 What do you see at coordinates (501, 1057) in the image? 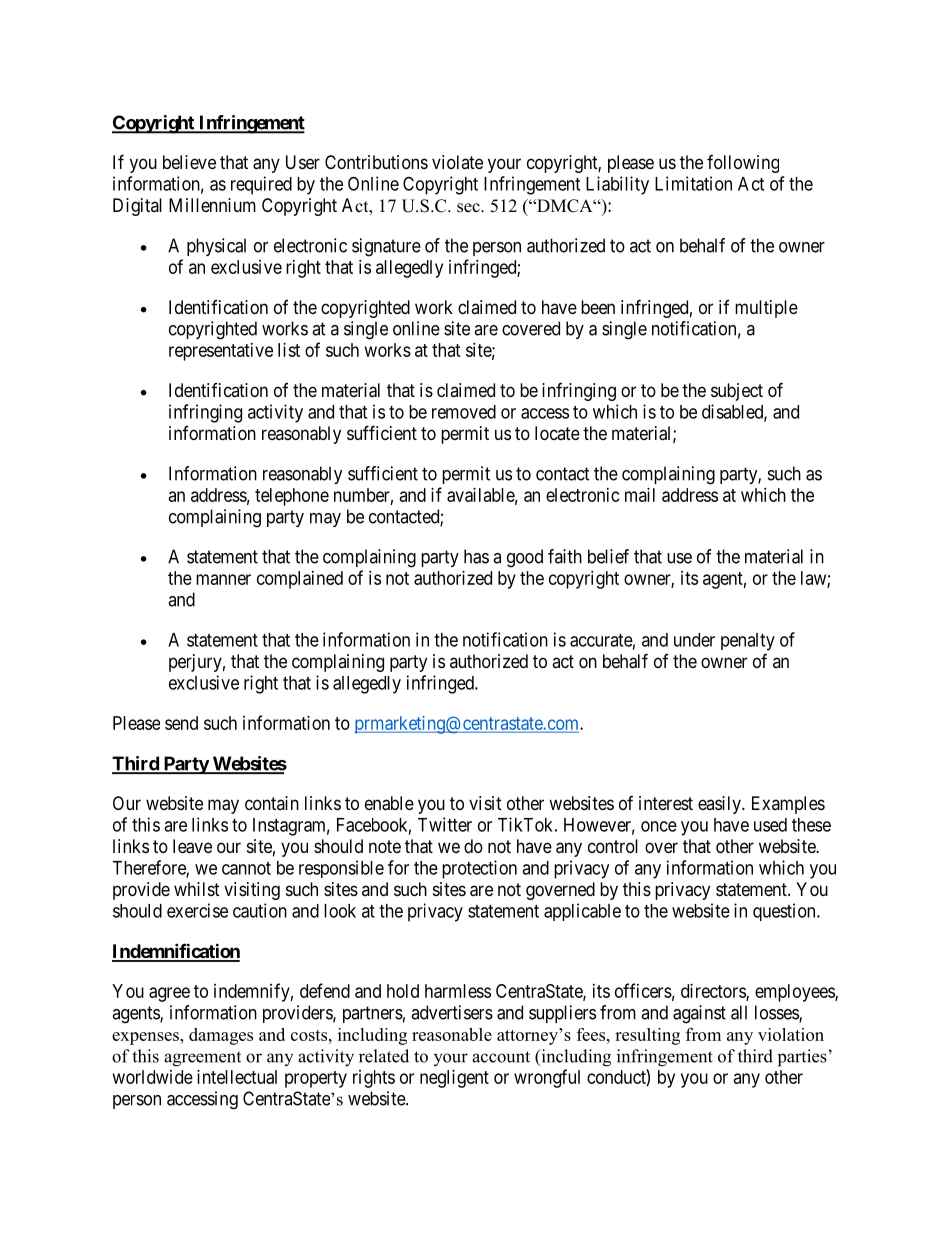
I see `account` at bounding box center [501, 1057].
